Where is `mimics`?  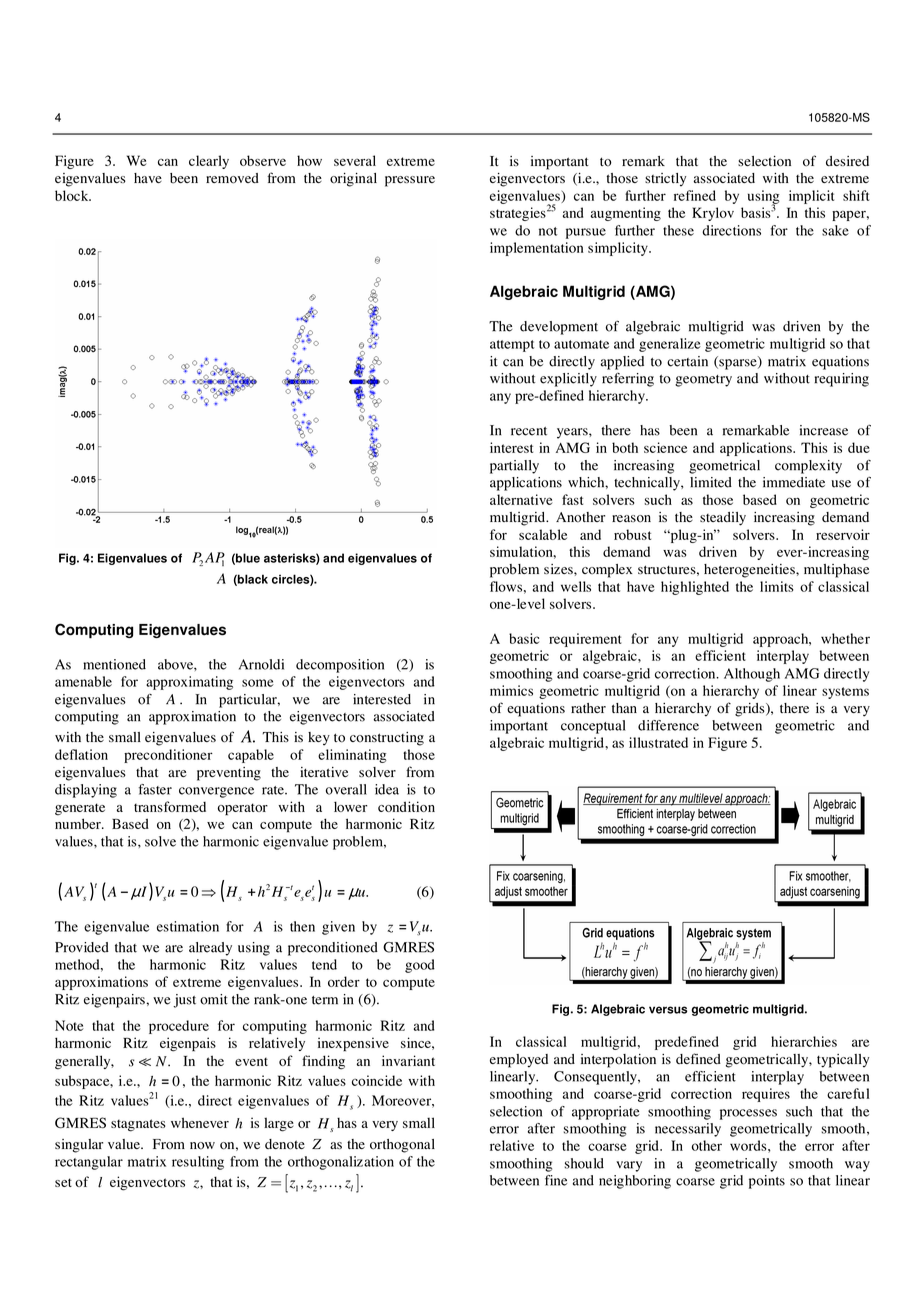 mimics is located at coordinates (511, 690).
